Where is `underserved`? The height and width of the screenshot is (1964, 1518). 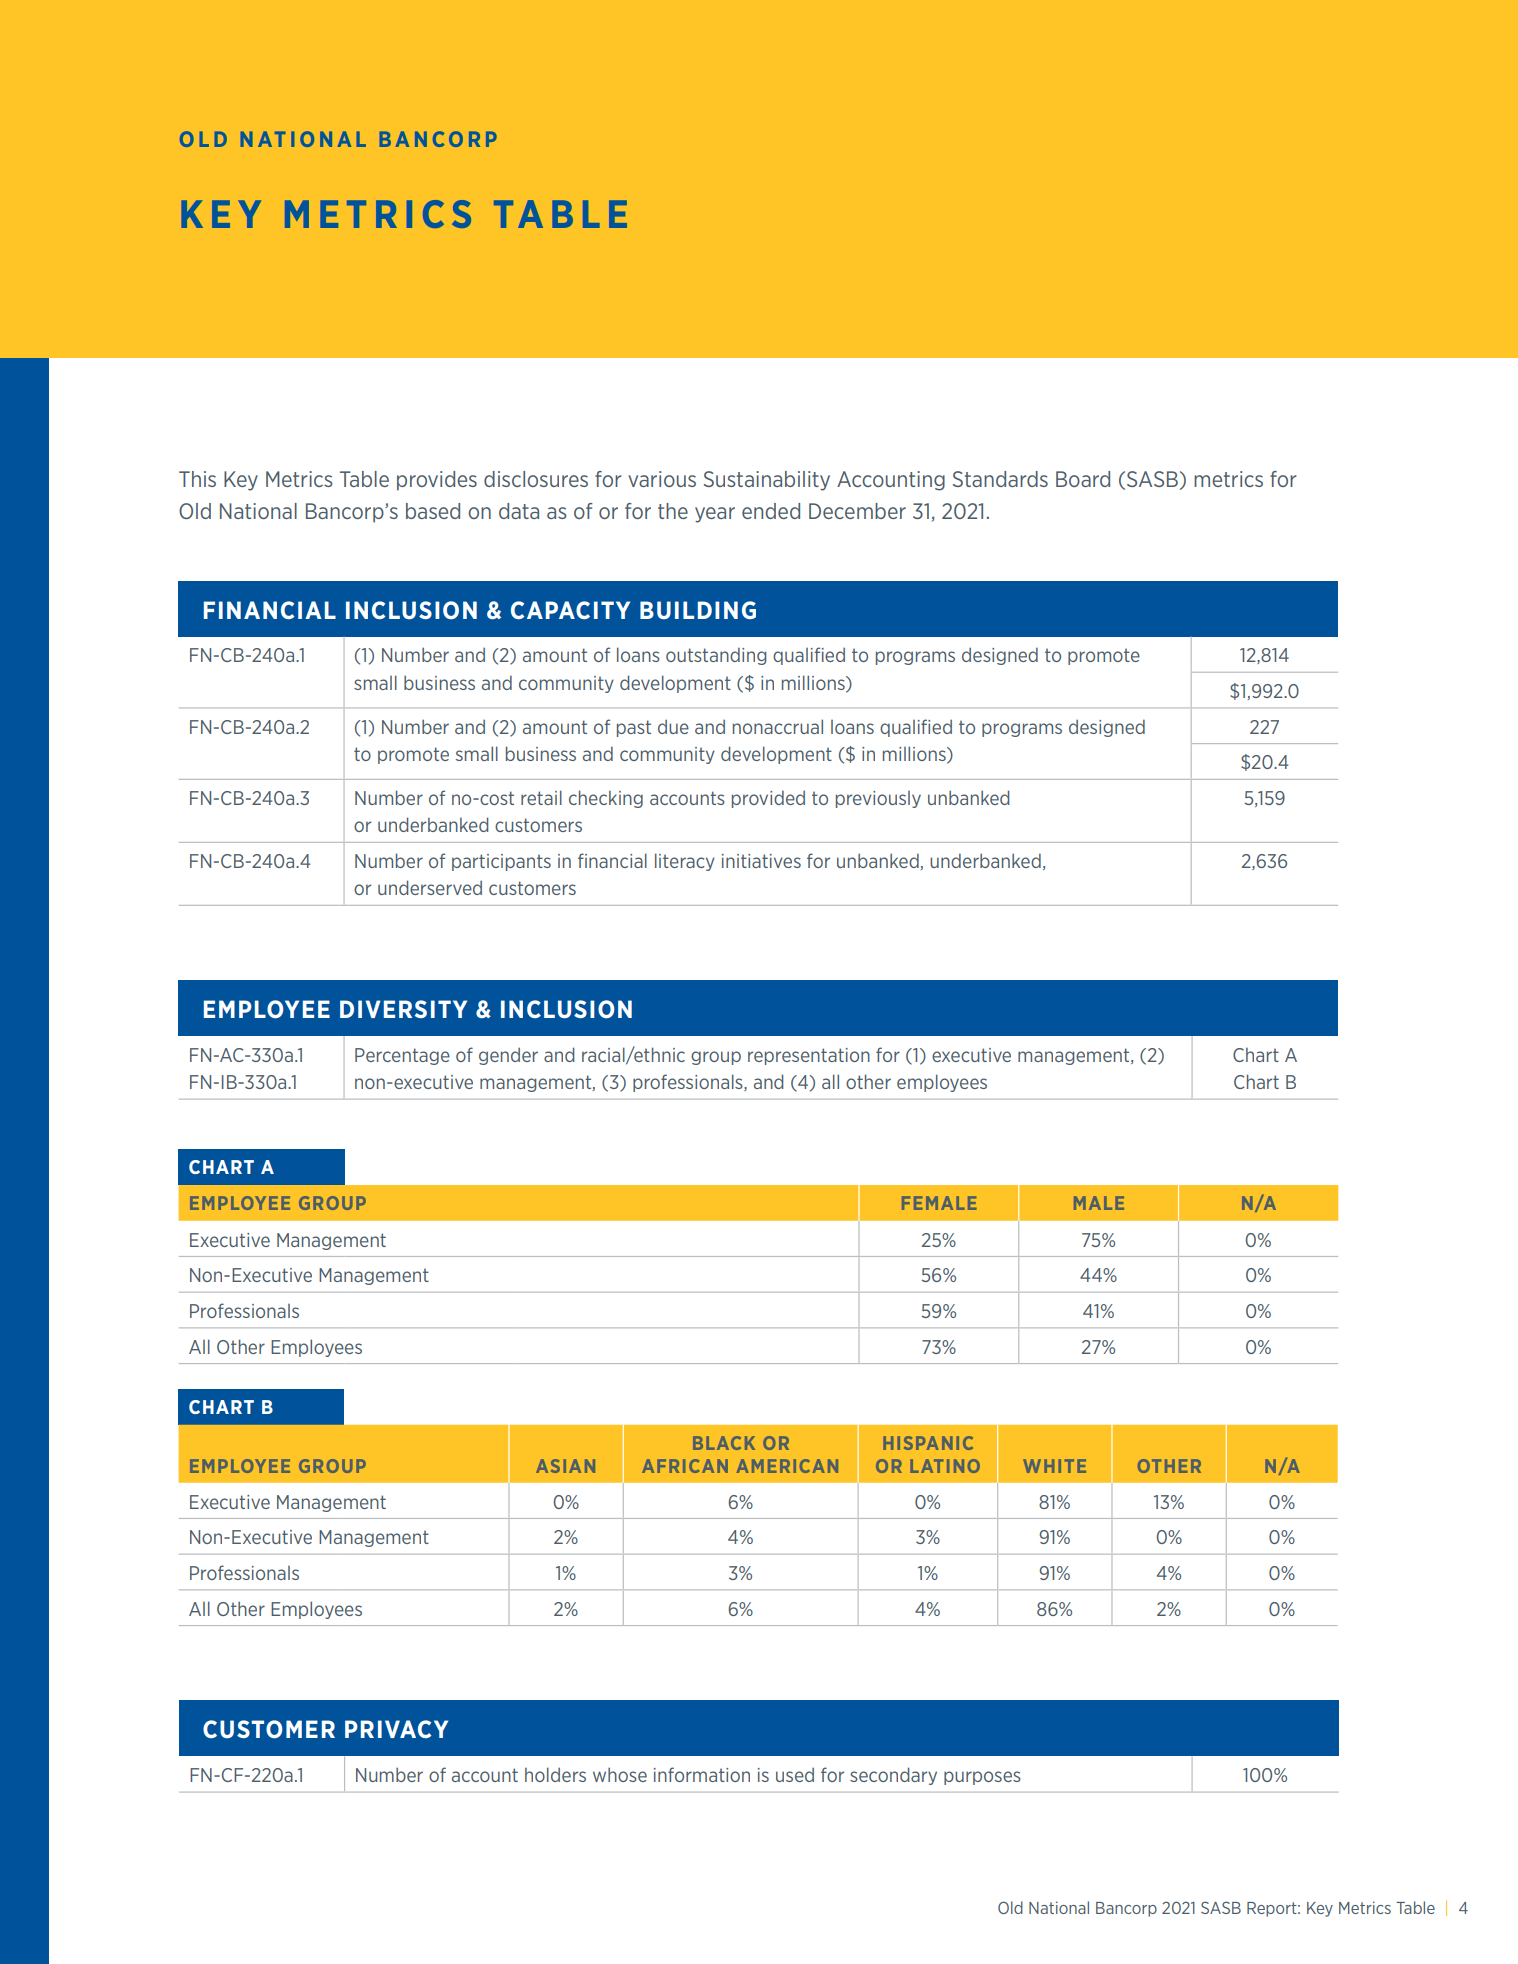 underserved is located at coordinates (430, 887).
